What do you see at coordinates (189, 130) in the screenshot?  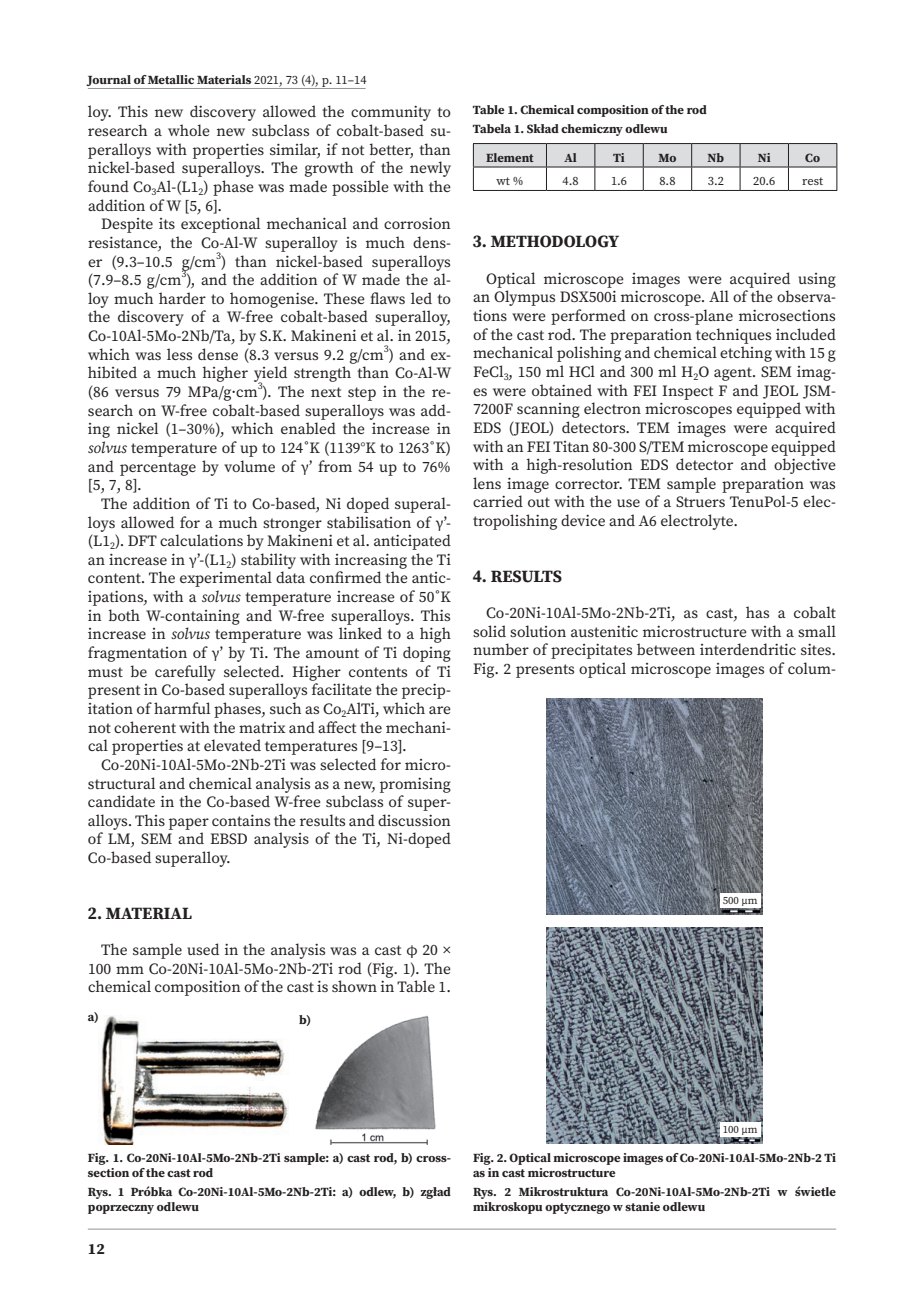 I see `whole` at bounding box center [189, 130].
